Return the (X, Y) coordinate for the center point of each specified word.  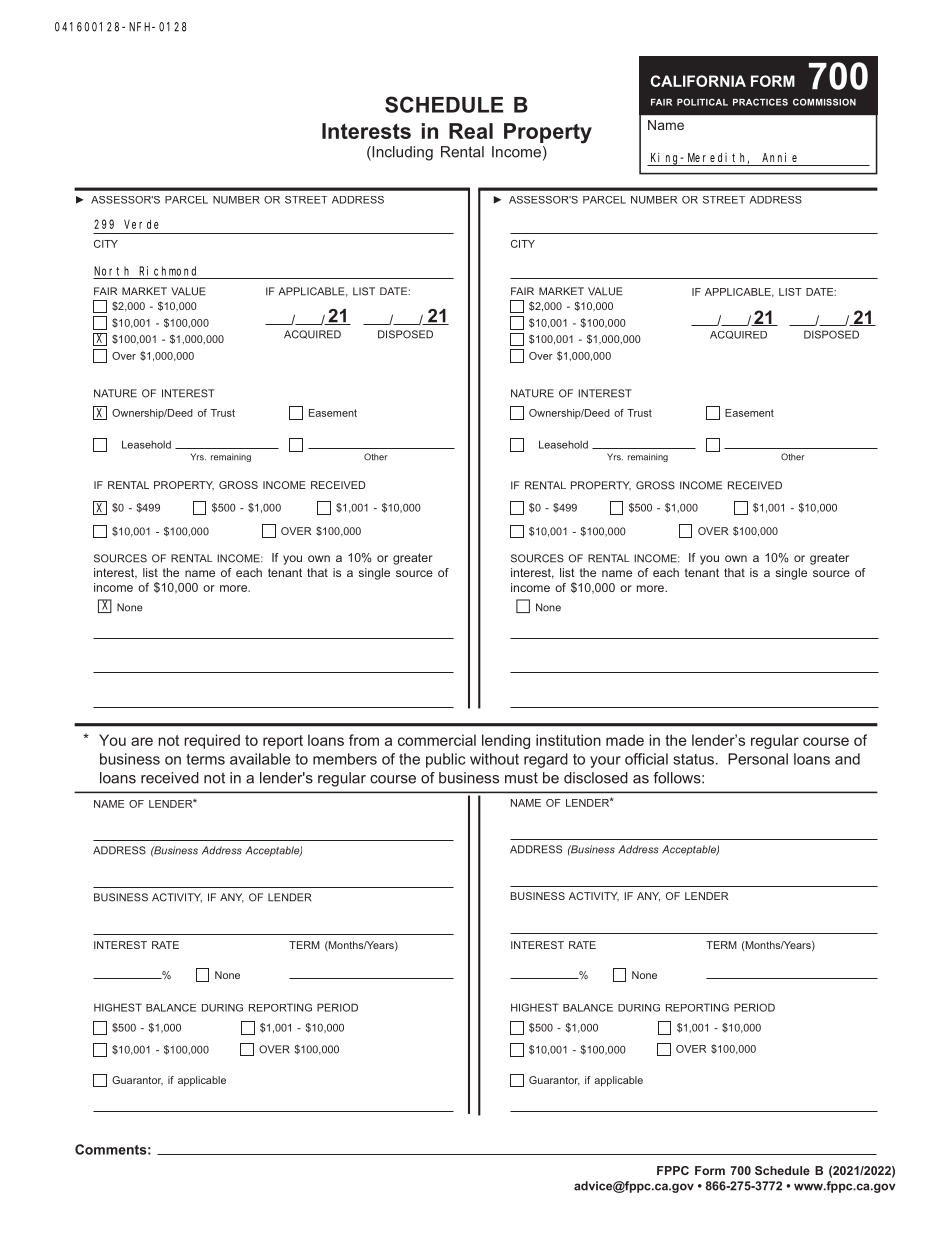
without (494, 759)
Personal (758, 759)
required (212, 741)
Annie (779, 157)
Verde (141, 224)
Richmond (167, 271)
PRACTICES (760, 102)
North (111, 271)
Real (471, 131)
